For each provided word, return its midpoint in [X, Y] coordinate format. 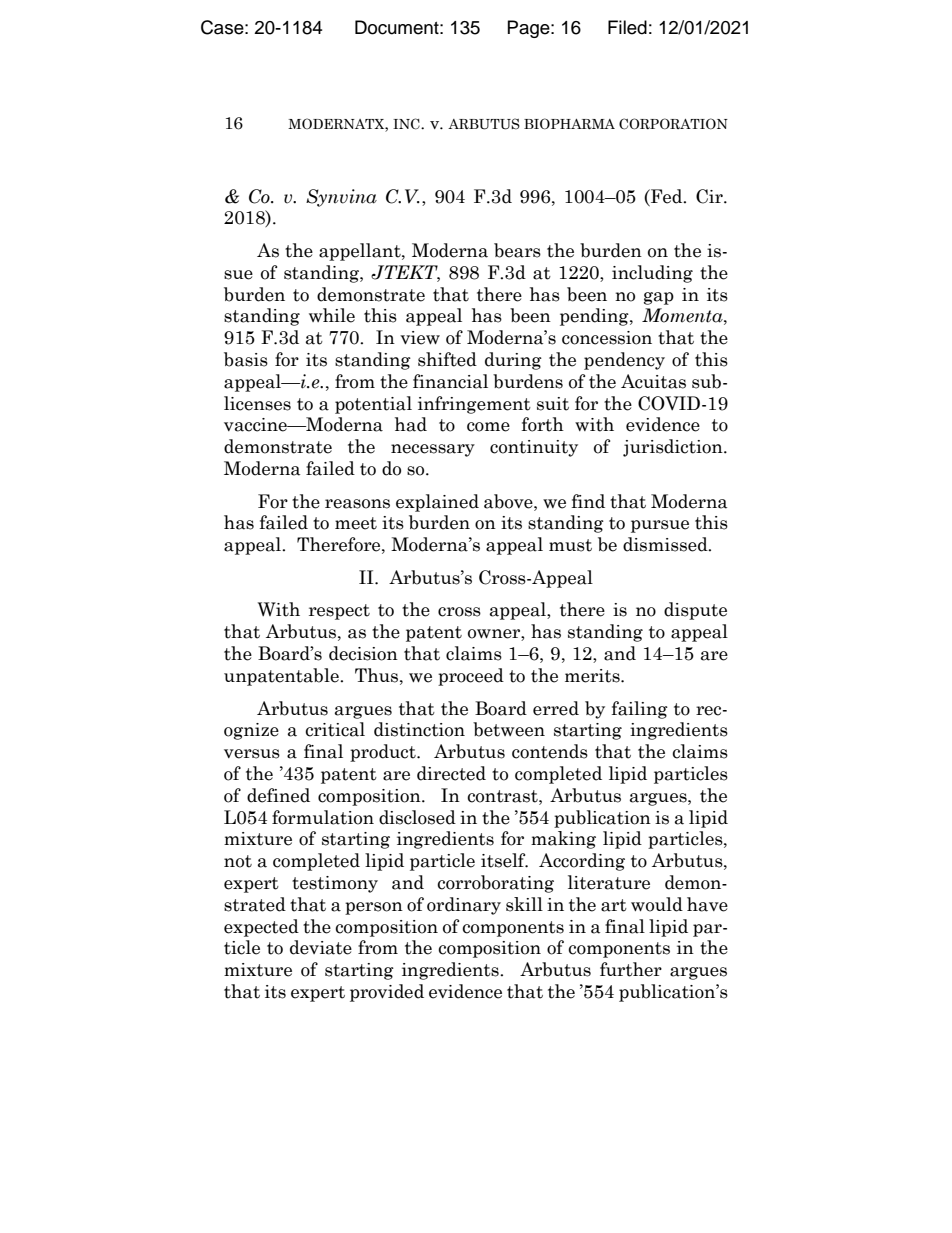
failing [640, 710]
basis [246, 359]
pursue [660, 526]
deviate [321, 947]
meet [356, 523]
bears [517, 250]
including [652, 274]
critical [335, 729]
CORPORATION [673, 124]
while [332, 315]
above [509, 501]
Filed [627, 27]
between [509, 729]
